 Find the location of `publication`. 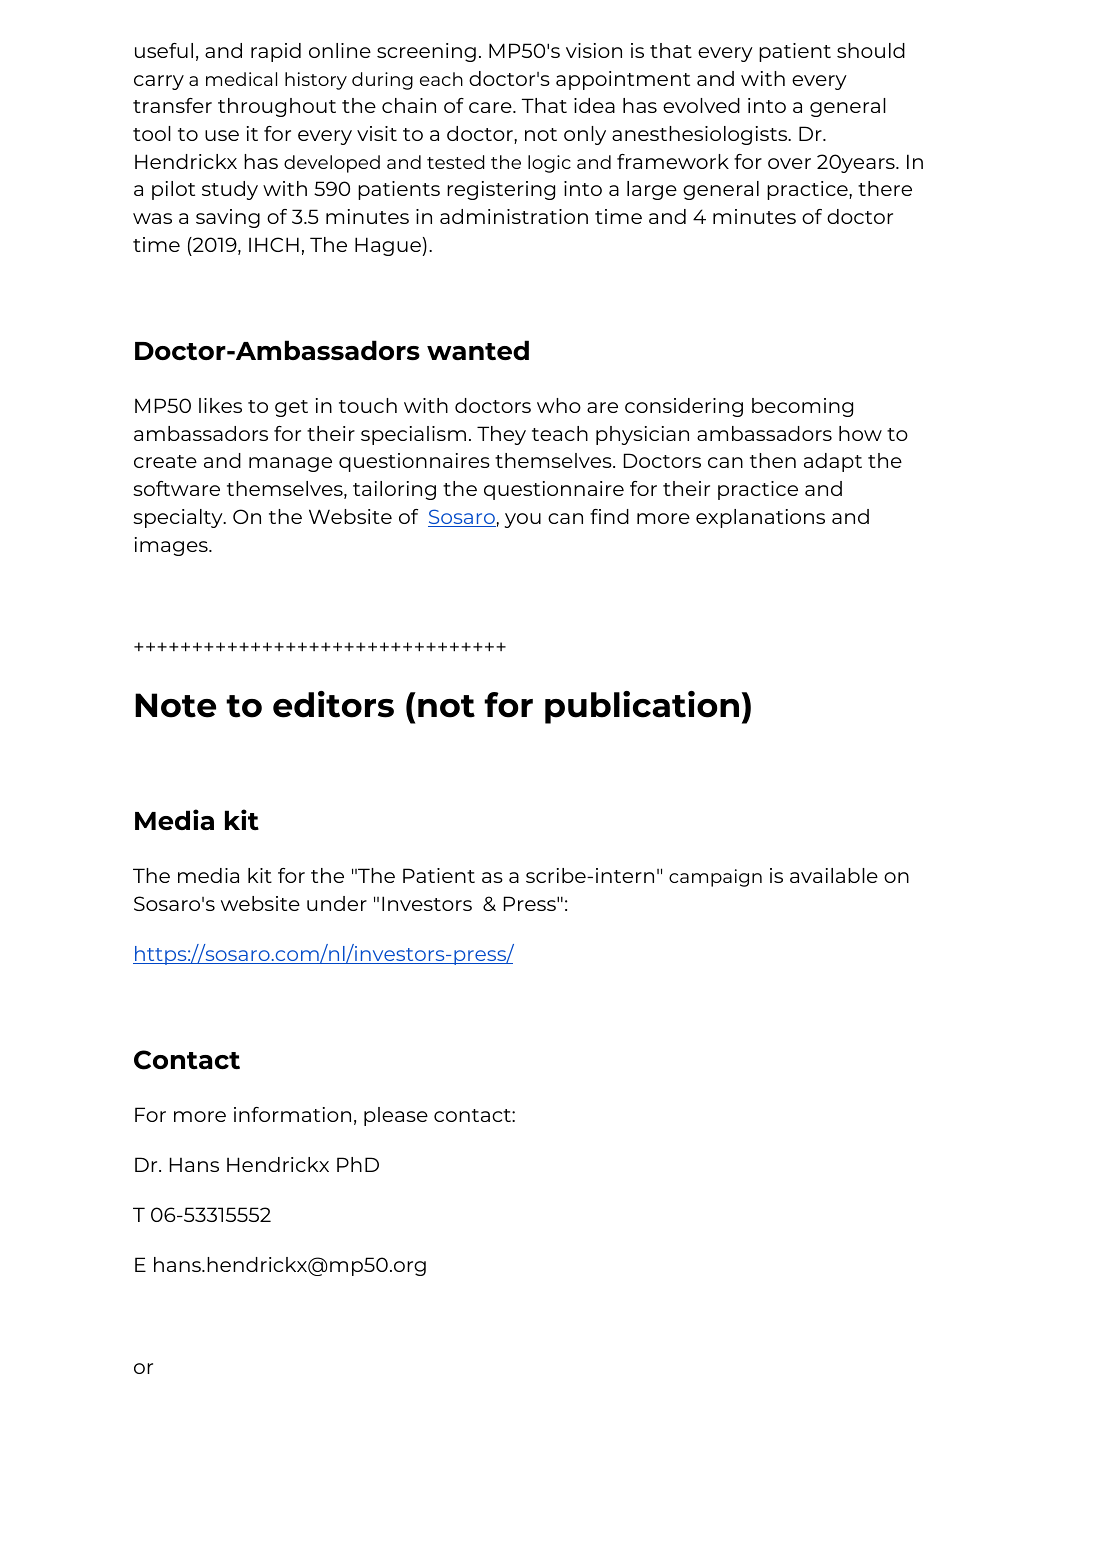

publication is located at coordinates (642, 707).
